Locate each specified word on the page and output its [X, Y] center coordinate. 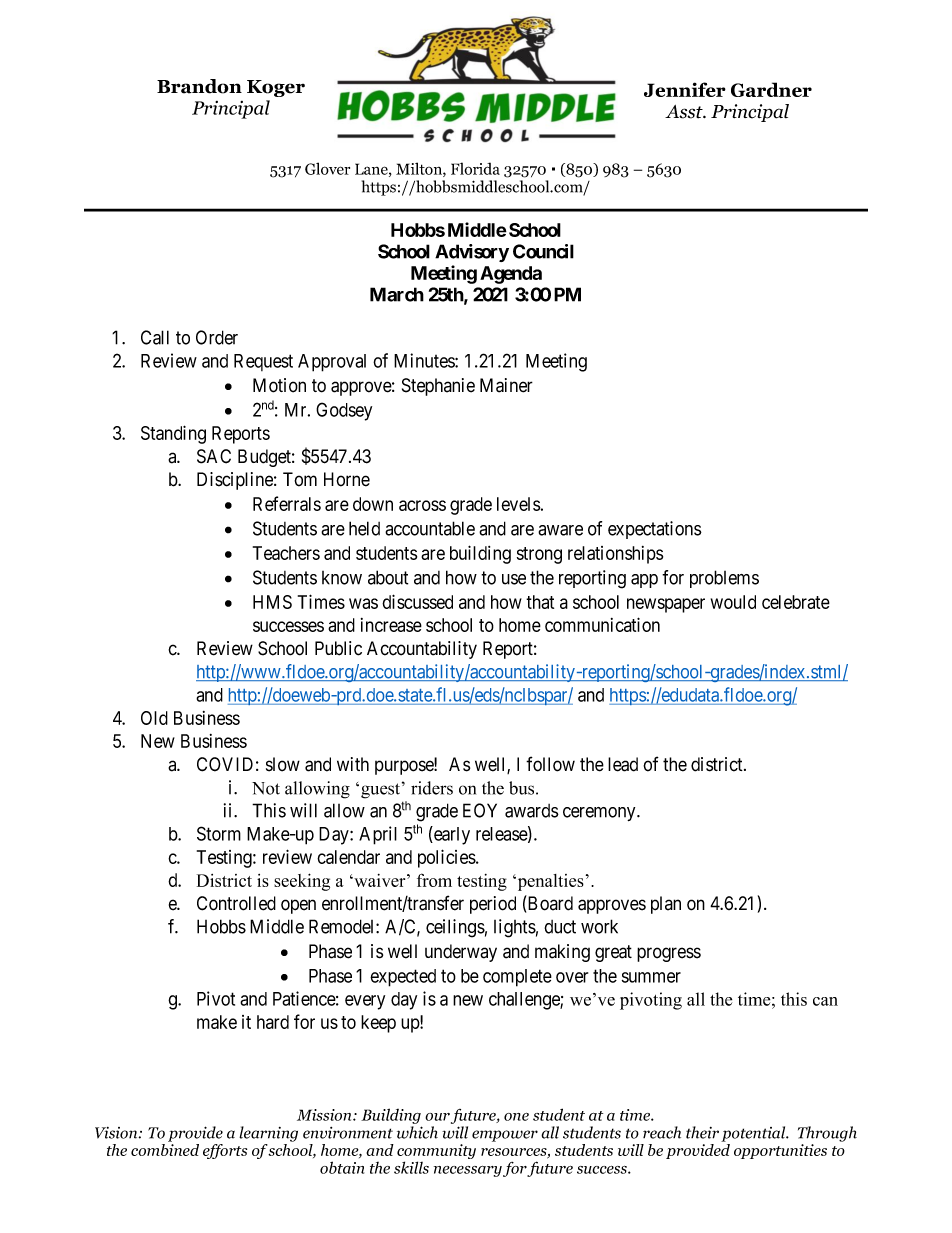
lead [623, 764]
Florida [475, 168]
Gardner [771, 89]
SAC [214, 456]
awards [532, 811]
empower [505, 1136]
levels [518, 504]
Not [266, 788]
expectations [655, 530]
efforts [225, 1151]
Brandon [199, 86]
